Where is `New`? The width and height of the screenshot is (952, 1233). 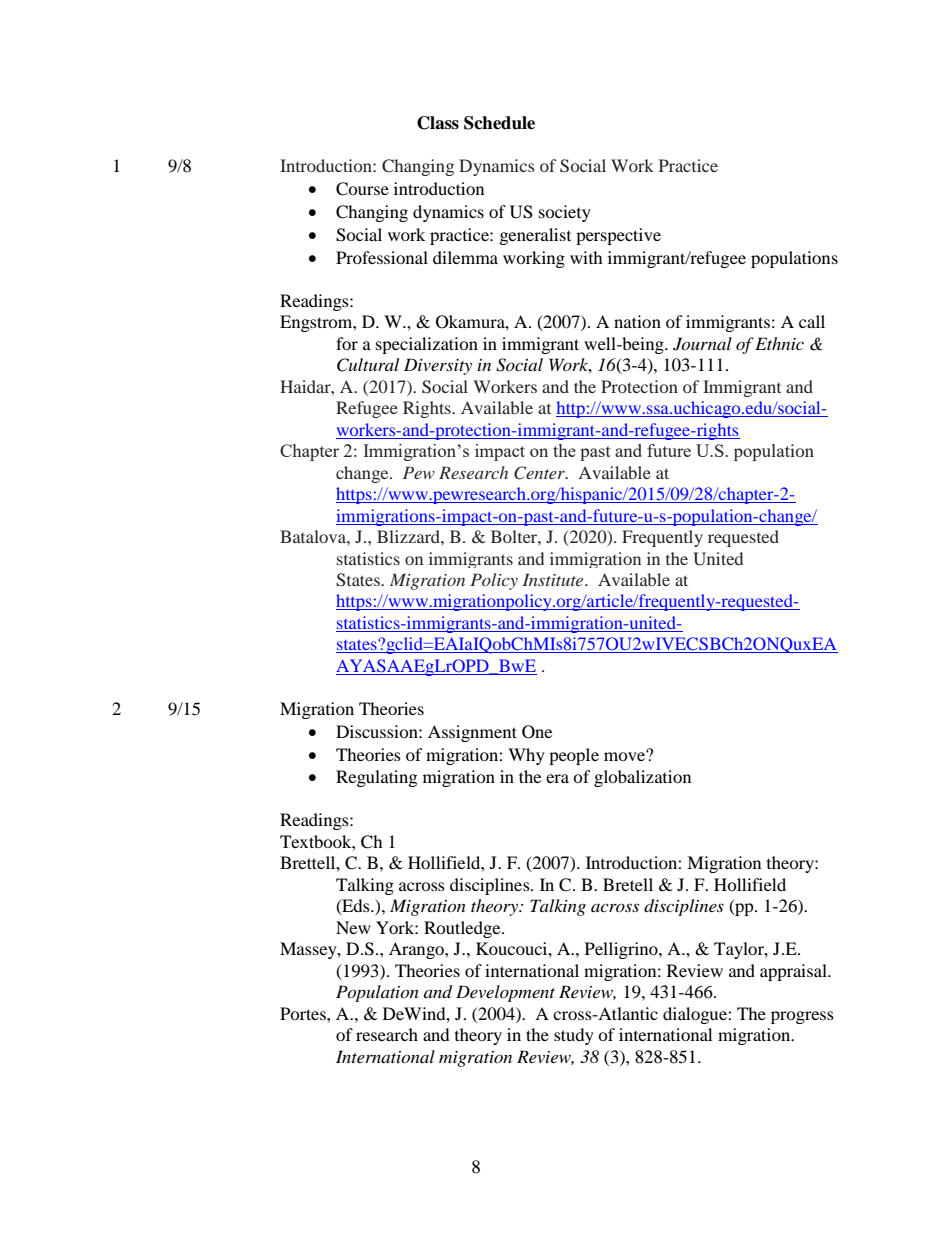 New is located at coordinates (353, 927).
